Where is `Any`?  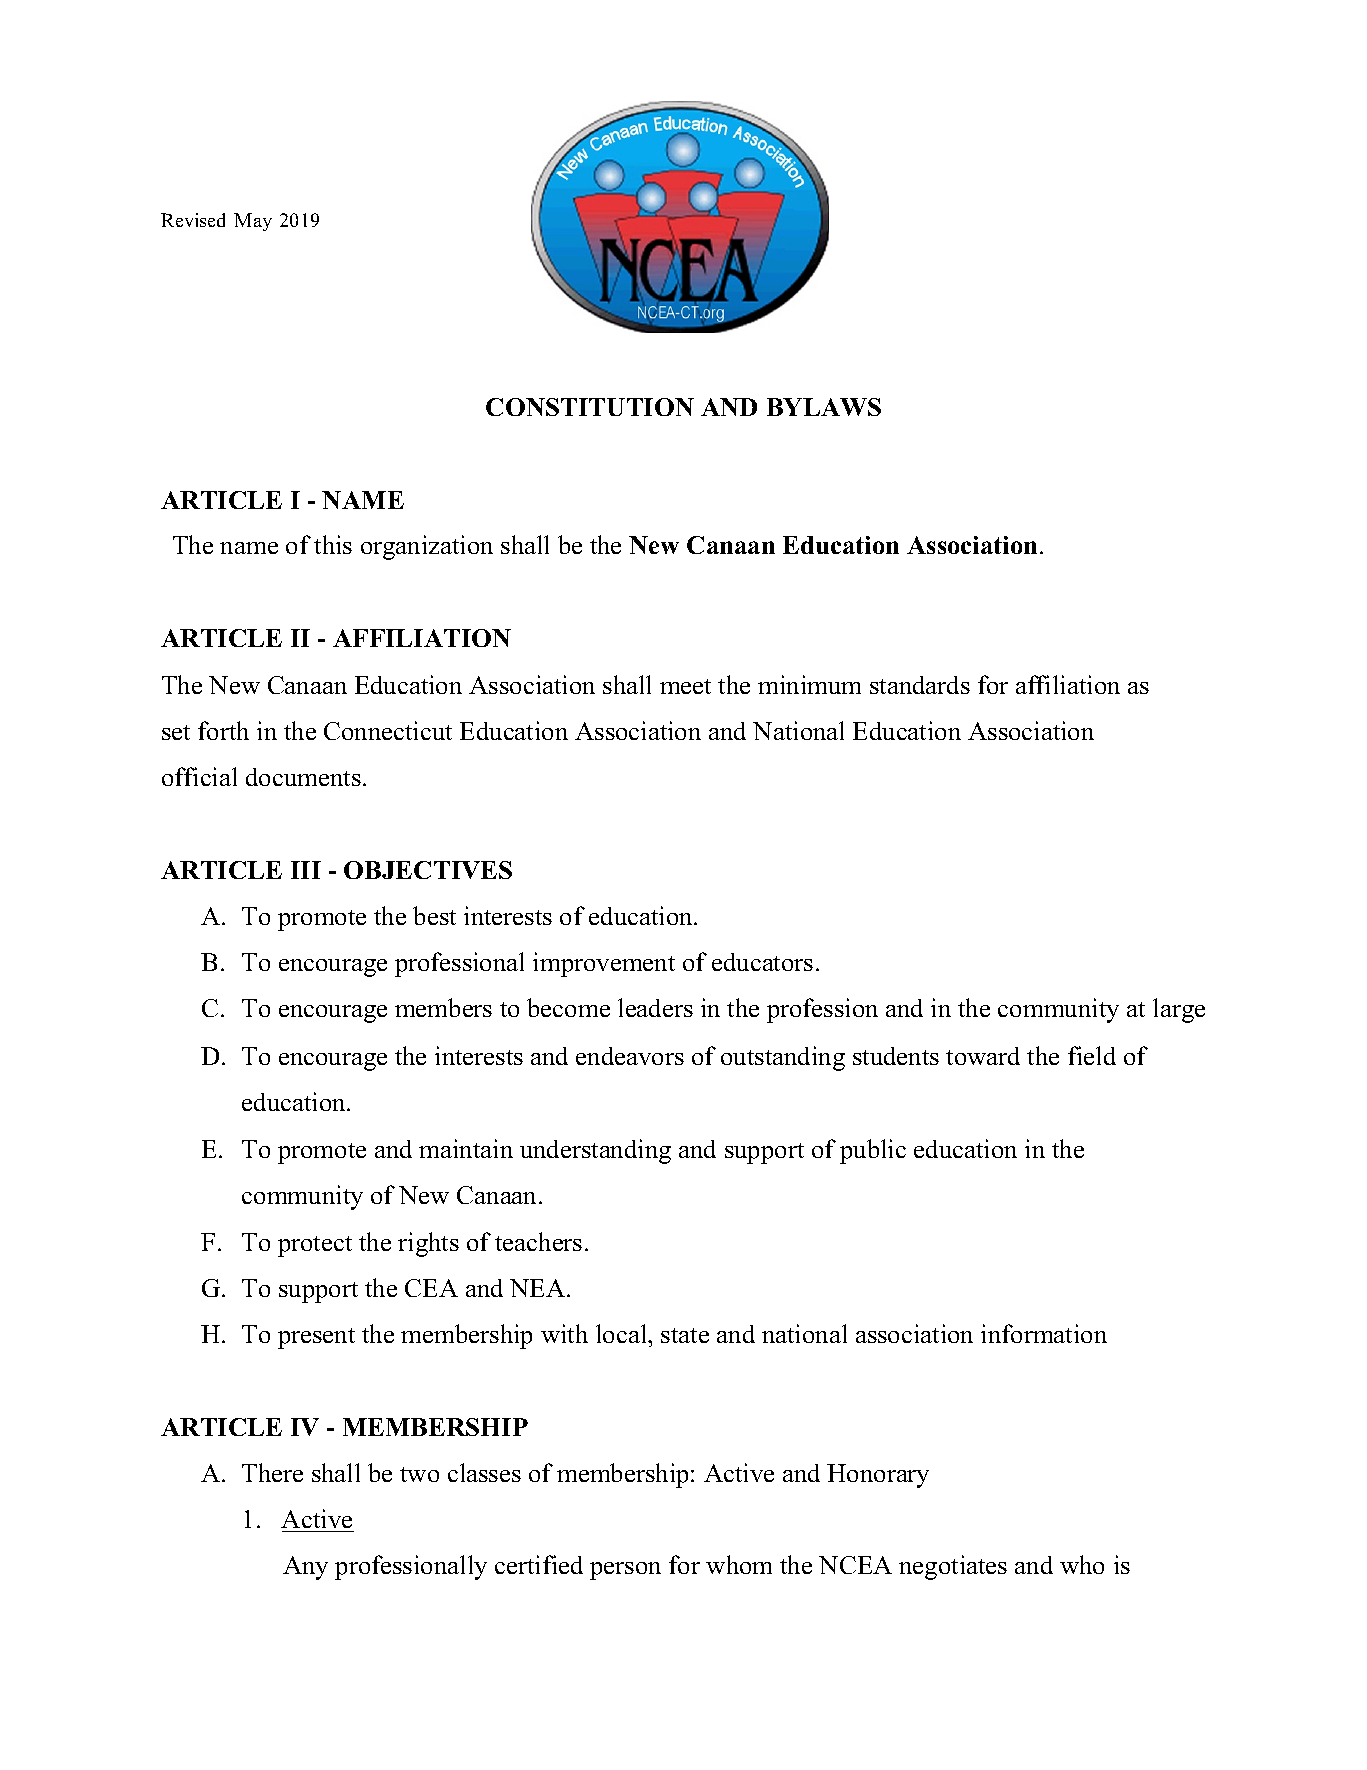
Any is located at coordinates (305, 1568).
